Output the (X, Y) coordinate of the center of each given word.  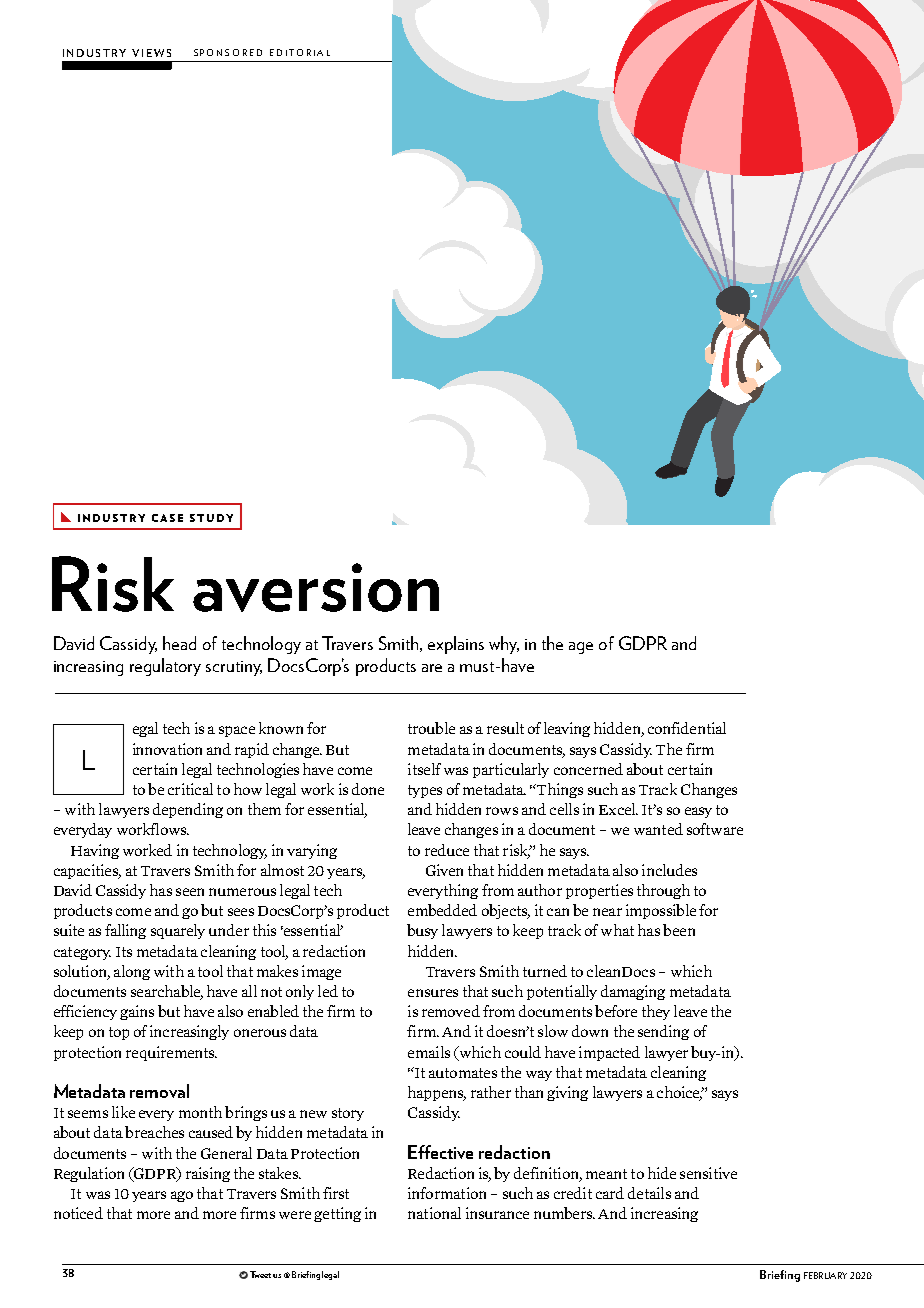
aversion (316, 587)
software (715, 829)
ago (182, 1196)
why (504, 645)
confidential (687, 728)
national (434, 1213)
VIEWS (151, 53)
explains (456, 645)
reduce (447, 850)
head (179, 643)
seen (190, 892)
